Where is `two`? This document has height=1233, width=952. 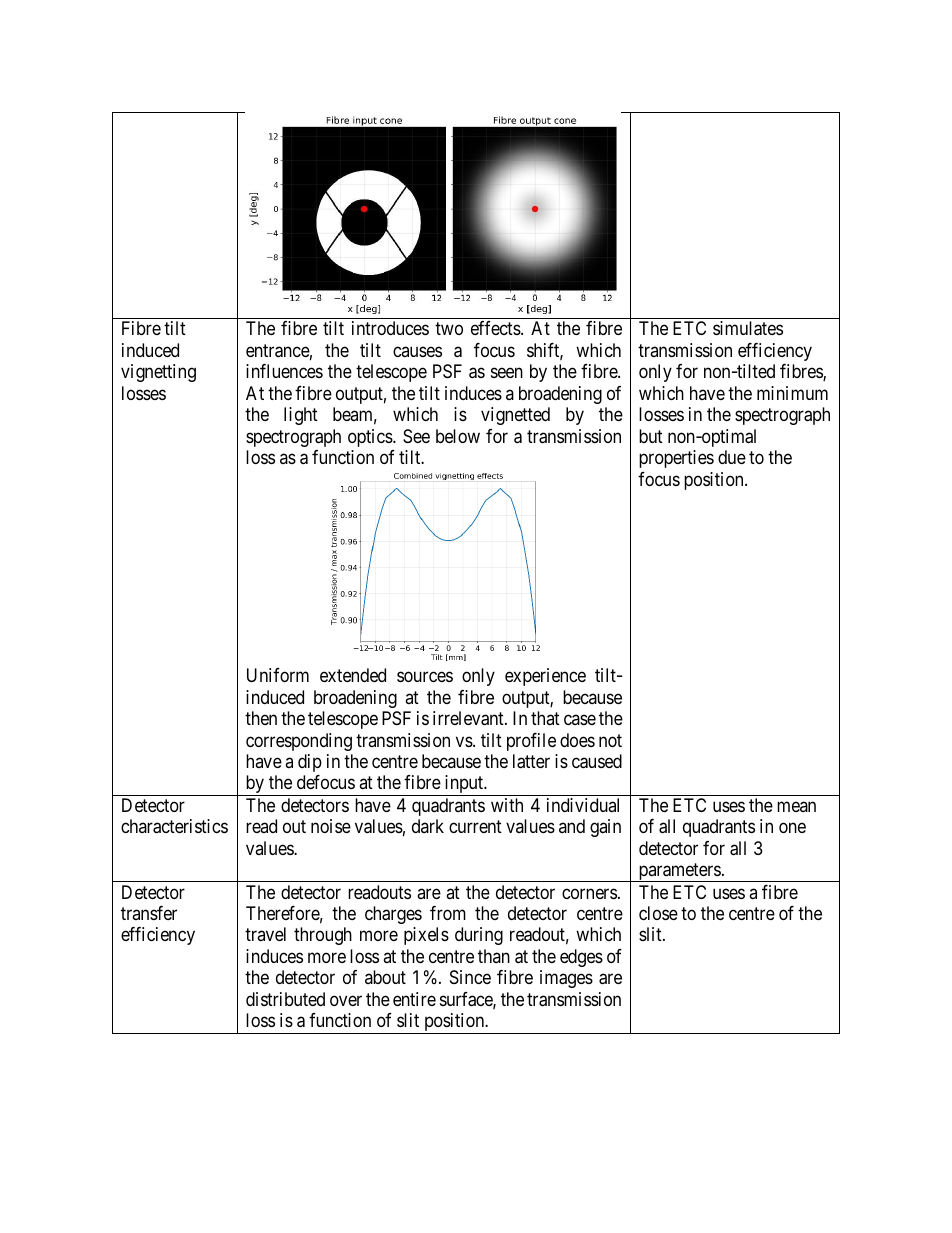 two is located at coordinates (449, 329).
